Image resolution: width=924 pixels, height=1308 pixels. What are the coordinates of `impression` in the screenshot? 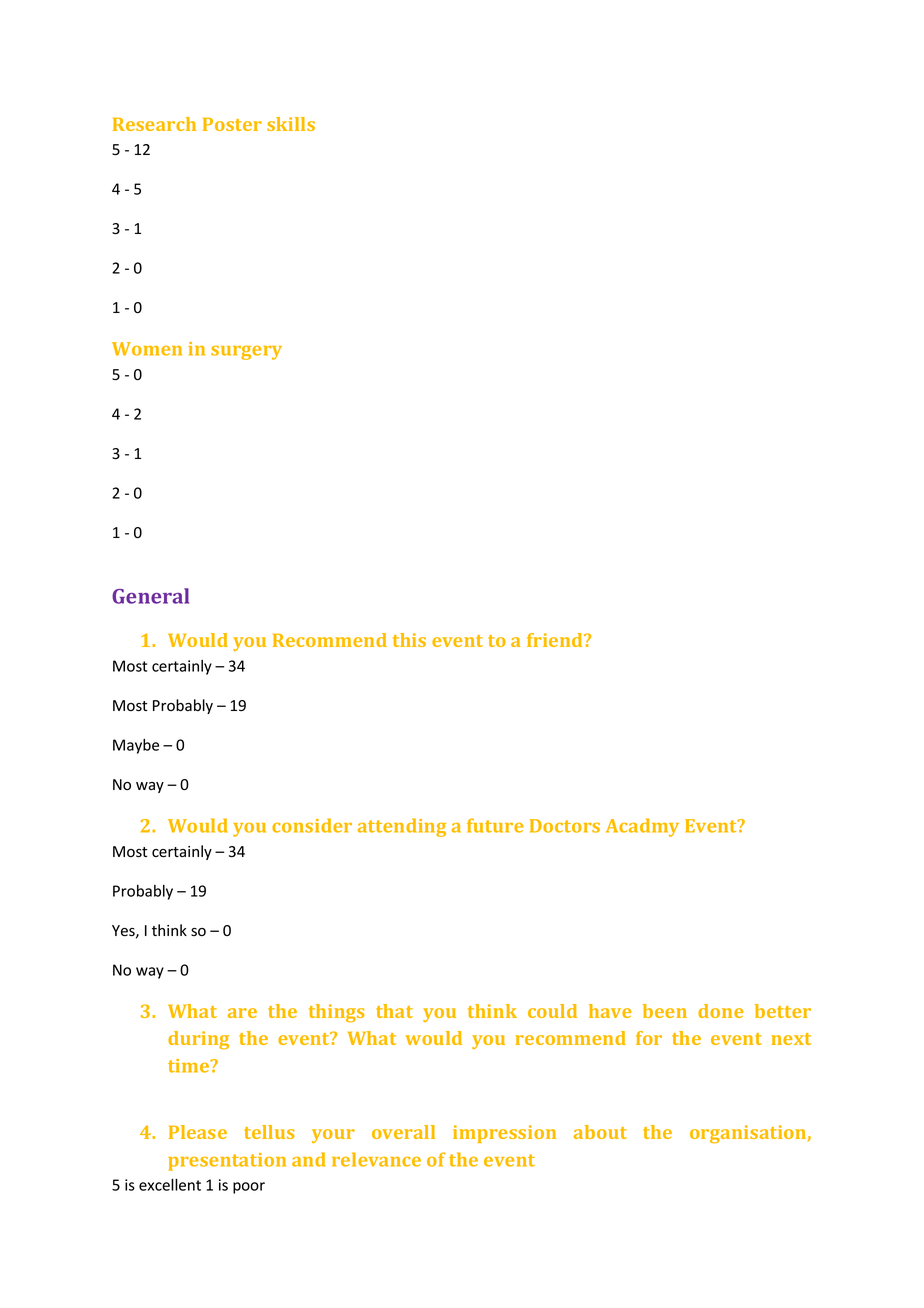 It's located at (504, 1134).
